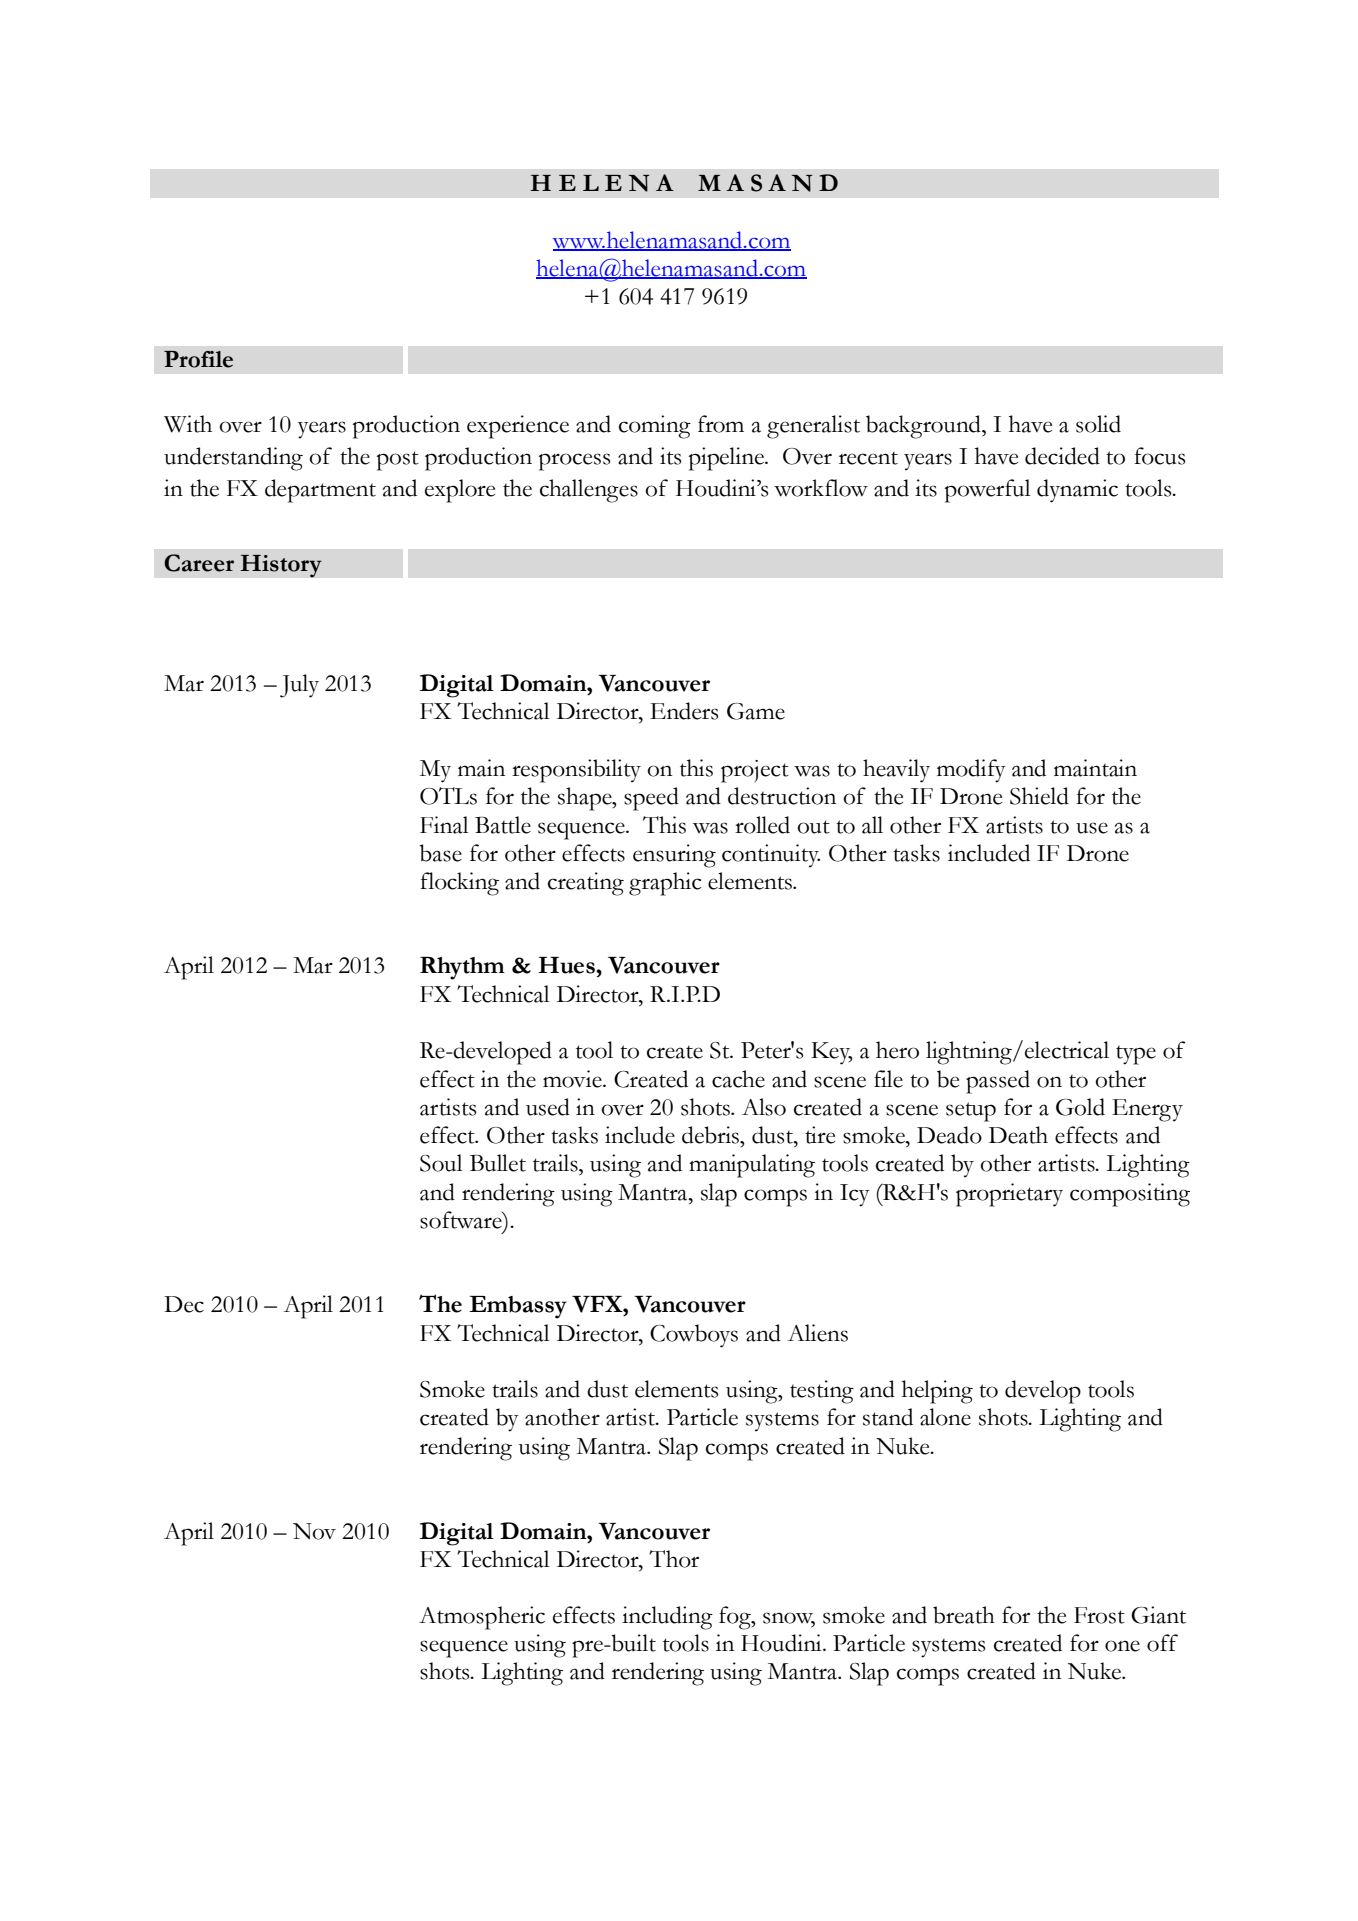 The height and width of the screenshot is (1921, 1358). What do you see at coordinates (314, 1531) in the screenshot?
I see `Nov` at bounding box center [314, 1531].
